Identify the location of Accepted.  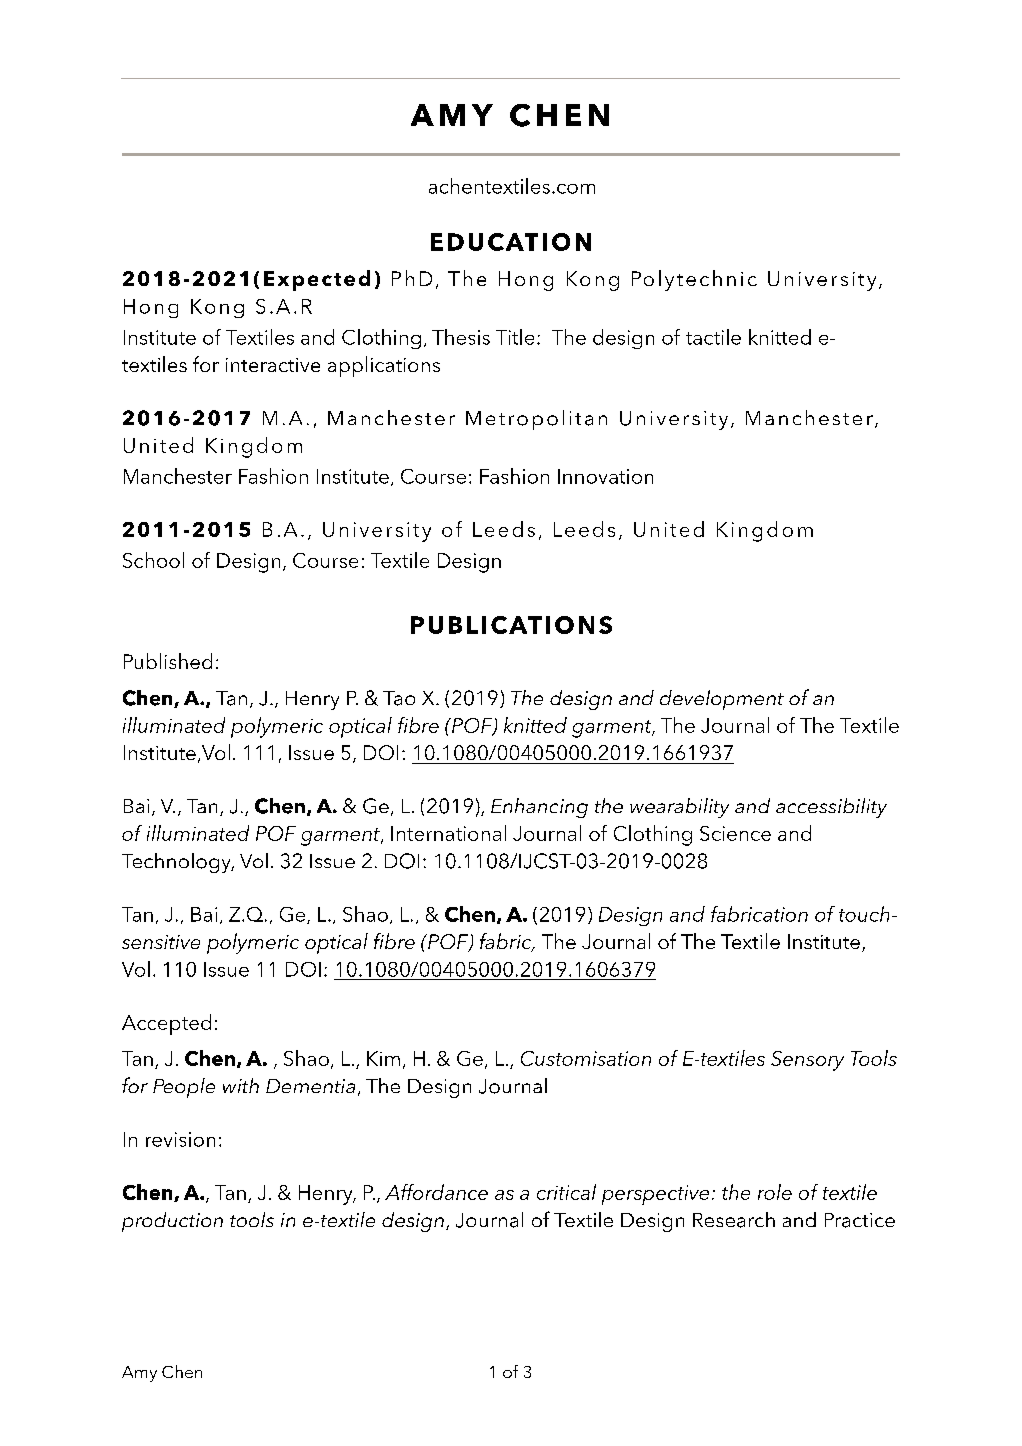
(166, 1024).
